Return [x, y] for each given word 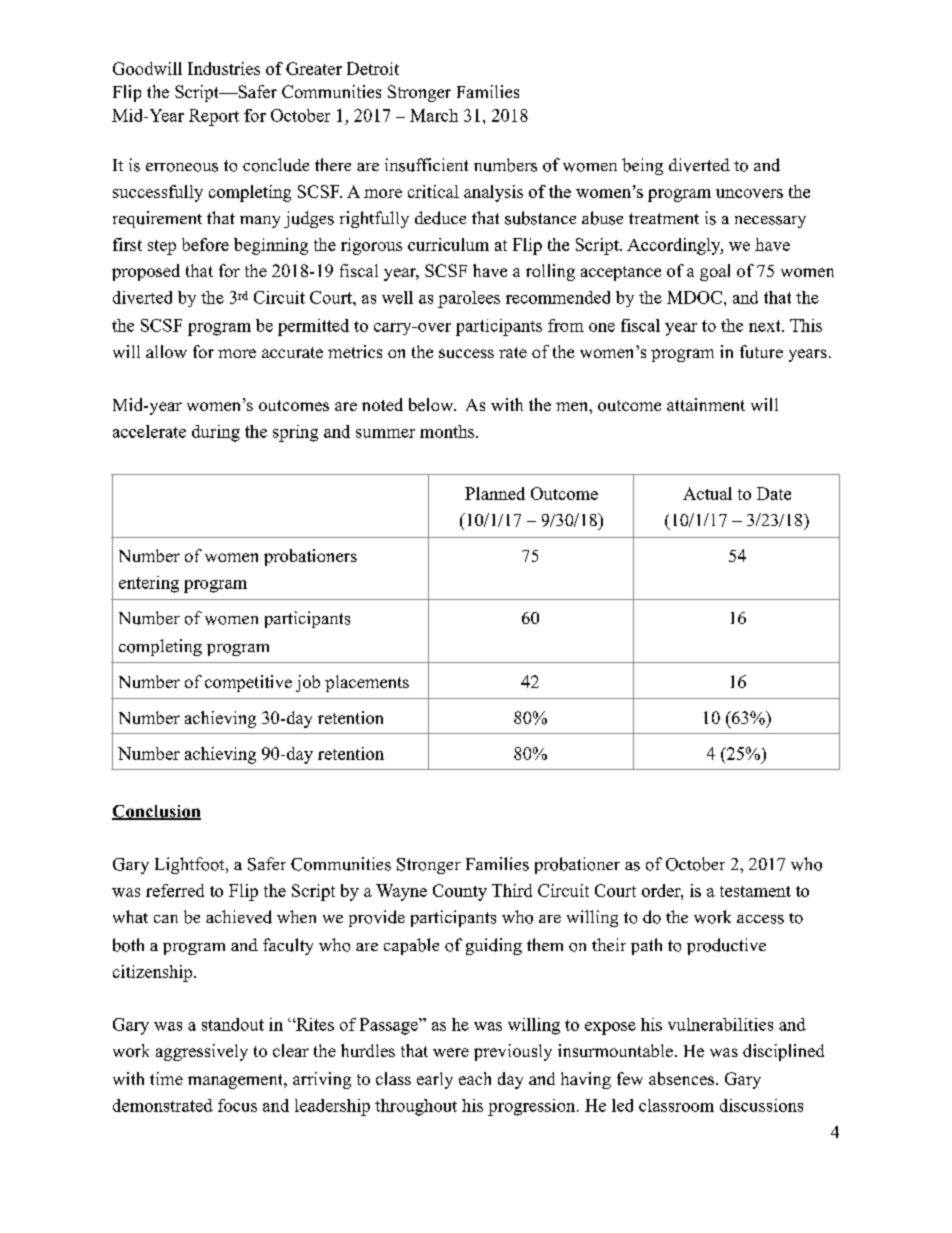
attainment [706, 404]
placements [367, 683]
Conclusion [156, 812]
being [642, 166]
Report [214, 117]
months [448, 431]
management [237, 1081]
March [434, 115]
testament [755, 891]
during [216, 433]
